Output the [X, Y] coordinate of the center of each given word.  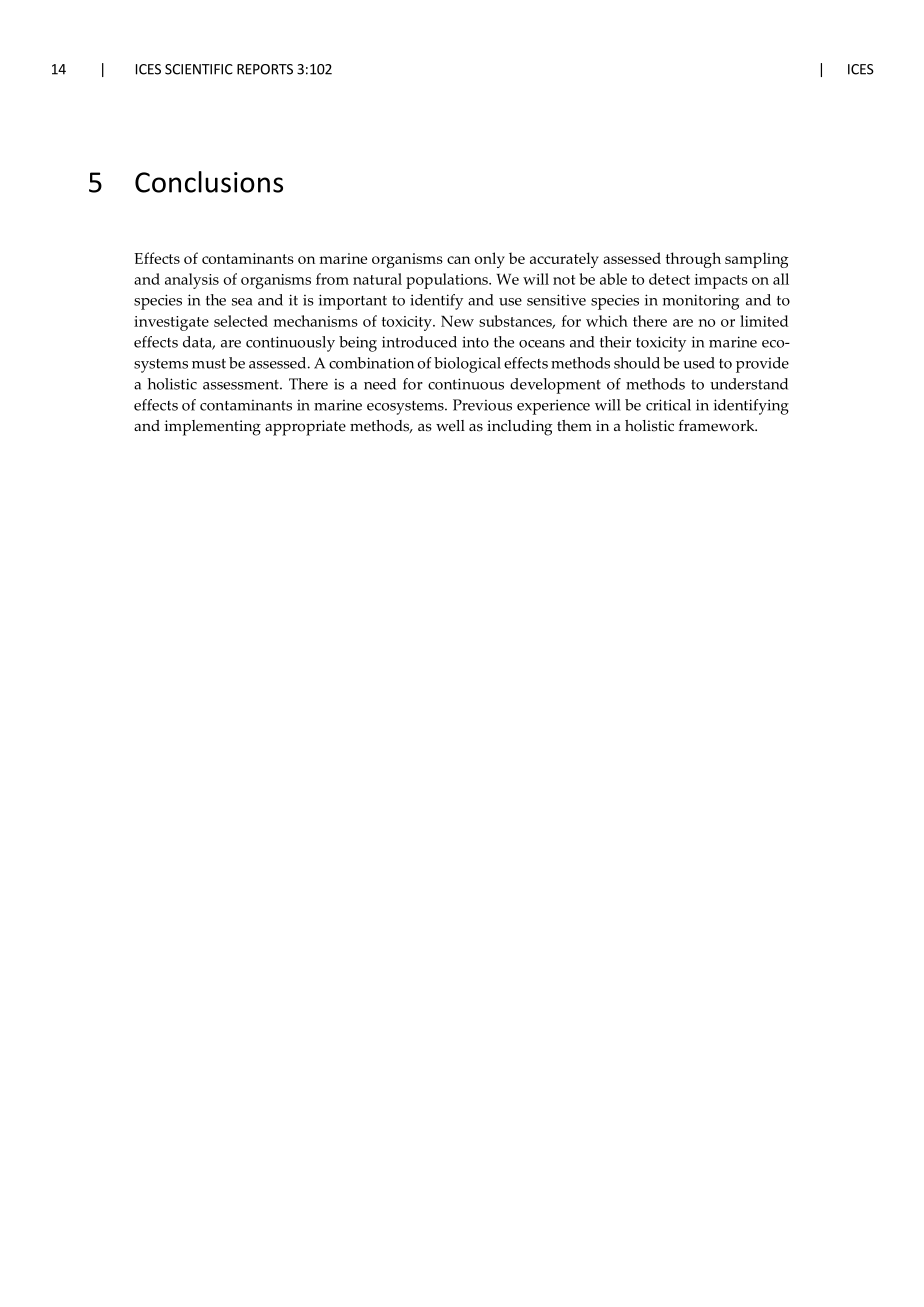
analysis [192, 281]
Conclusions [209, 182]
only [489, 260]
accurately [564, 260]
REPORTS [265, 69]
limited [764, 321]
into [475, 342]
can [458, 260]
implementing [212, 428]
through [693, 260]
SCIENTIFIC [199, 69]
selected [241, 321]
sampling [756, 260]
